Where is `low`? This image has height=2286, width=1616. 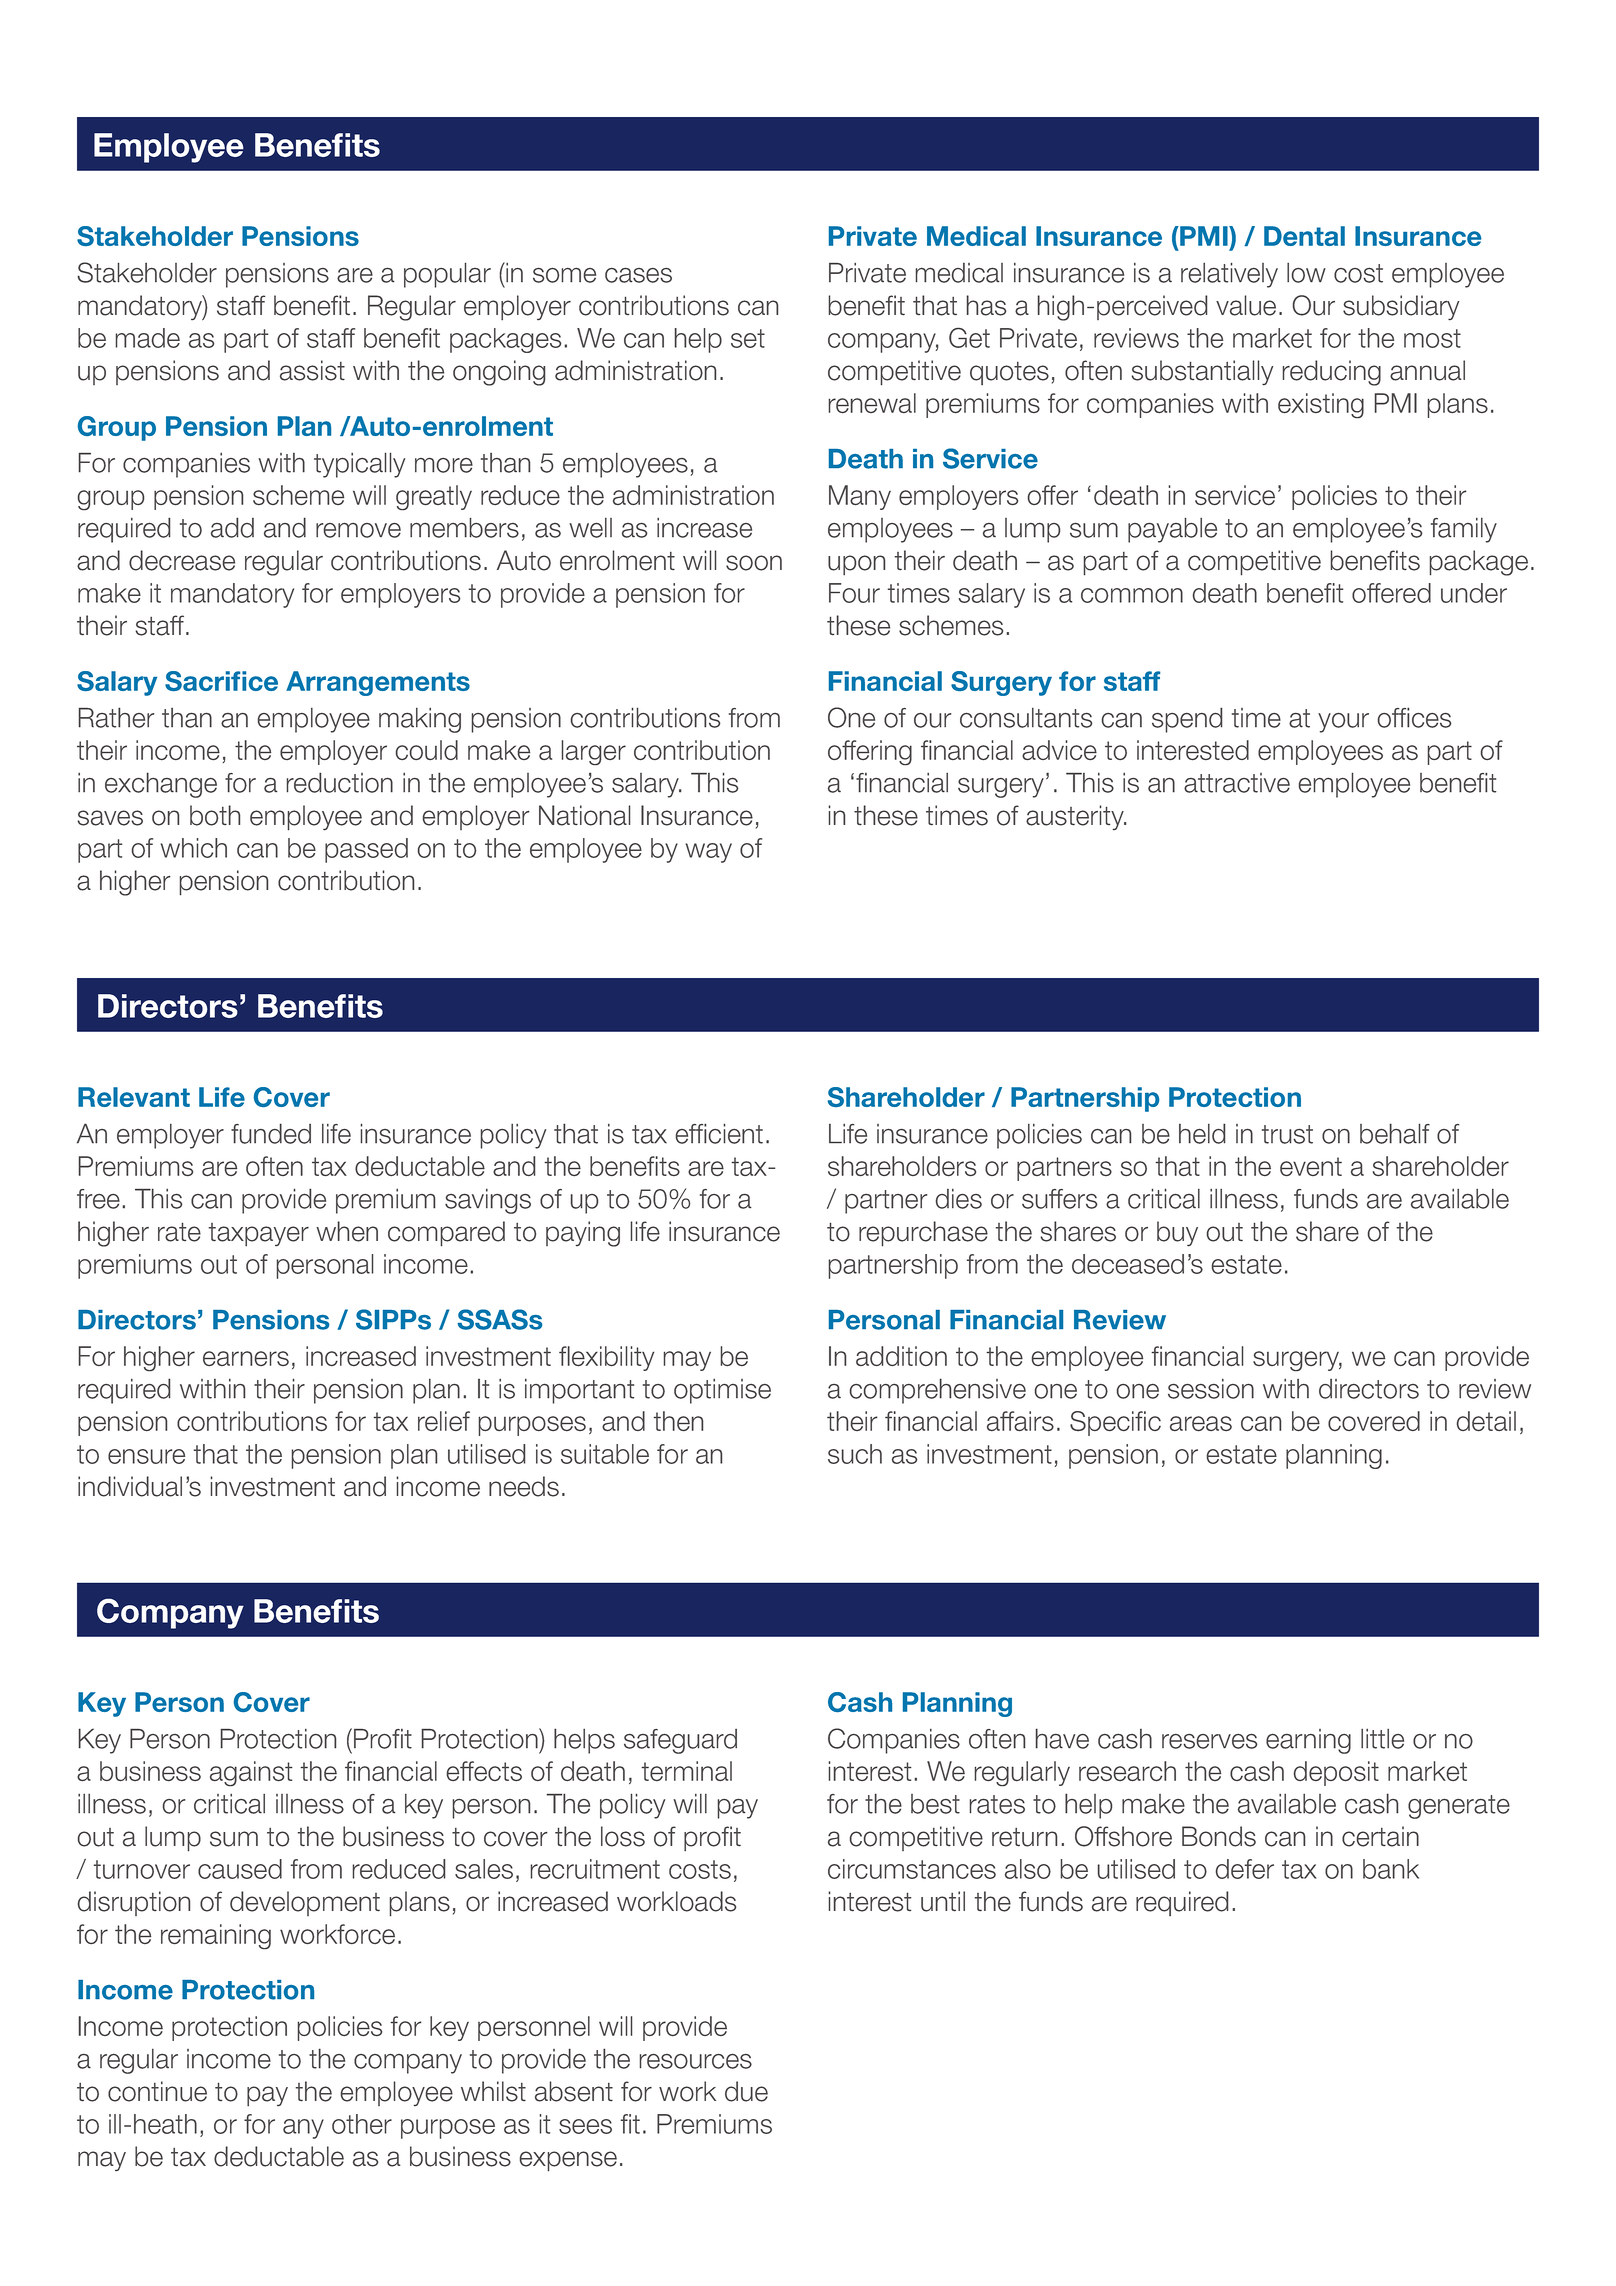
low is located at coordinates (1306, 273).
